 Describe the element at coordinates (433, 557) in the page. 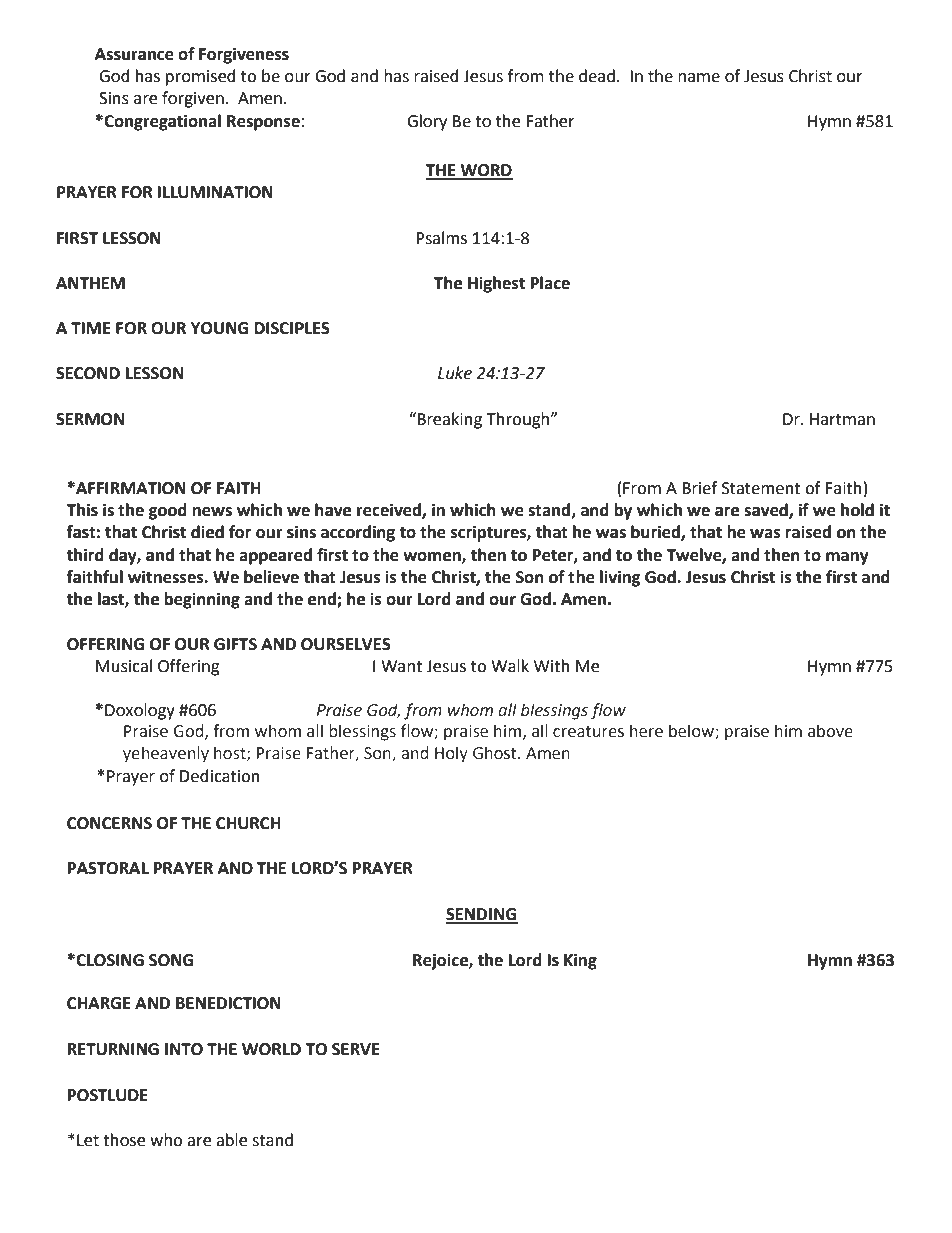

I see `women` at that location.
